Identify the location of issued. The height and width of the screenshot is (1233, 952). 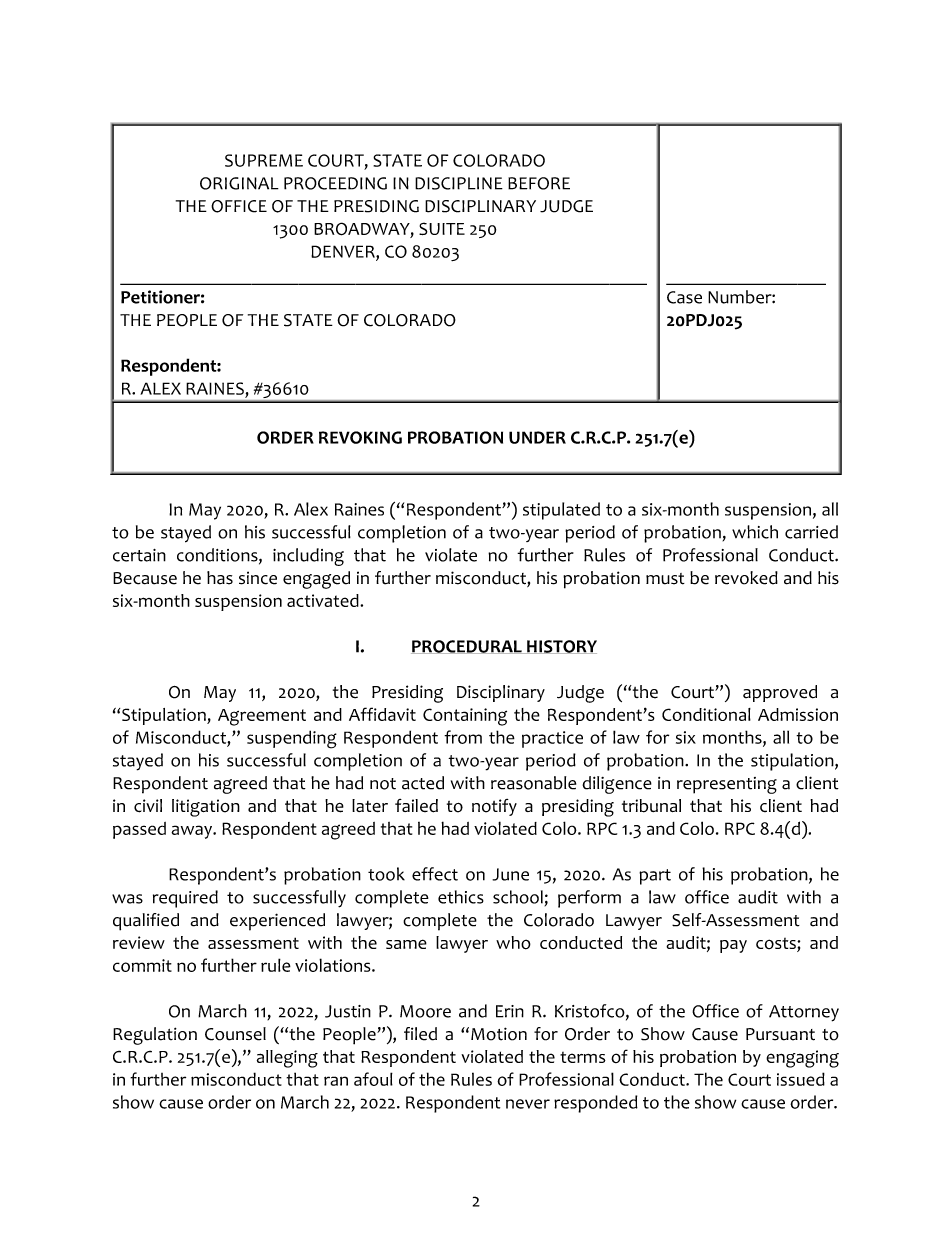
(801, 1079).
